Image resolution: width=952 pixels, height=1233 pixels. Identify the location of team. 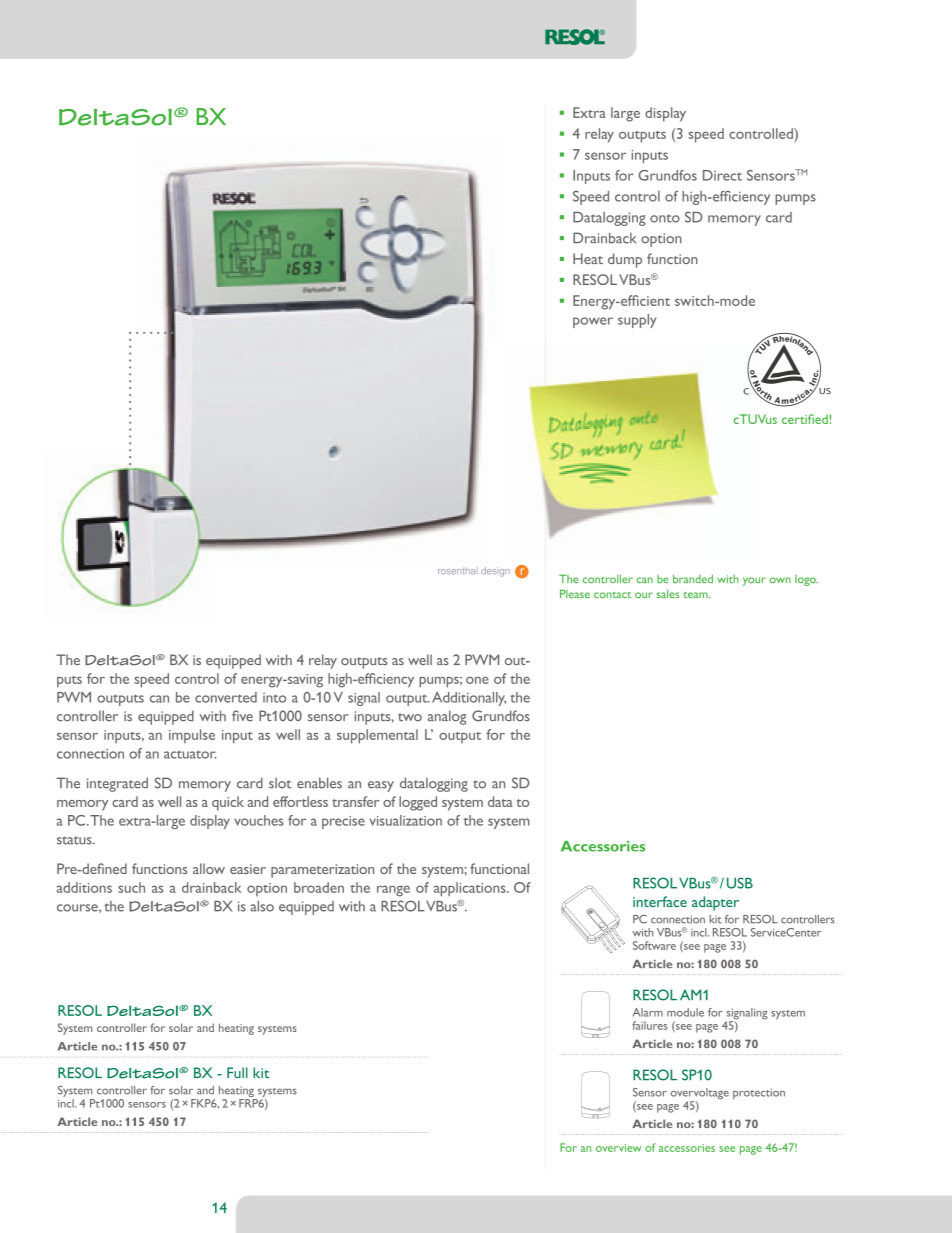
(696, 595).
